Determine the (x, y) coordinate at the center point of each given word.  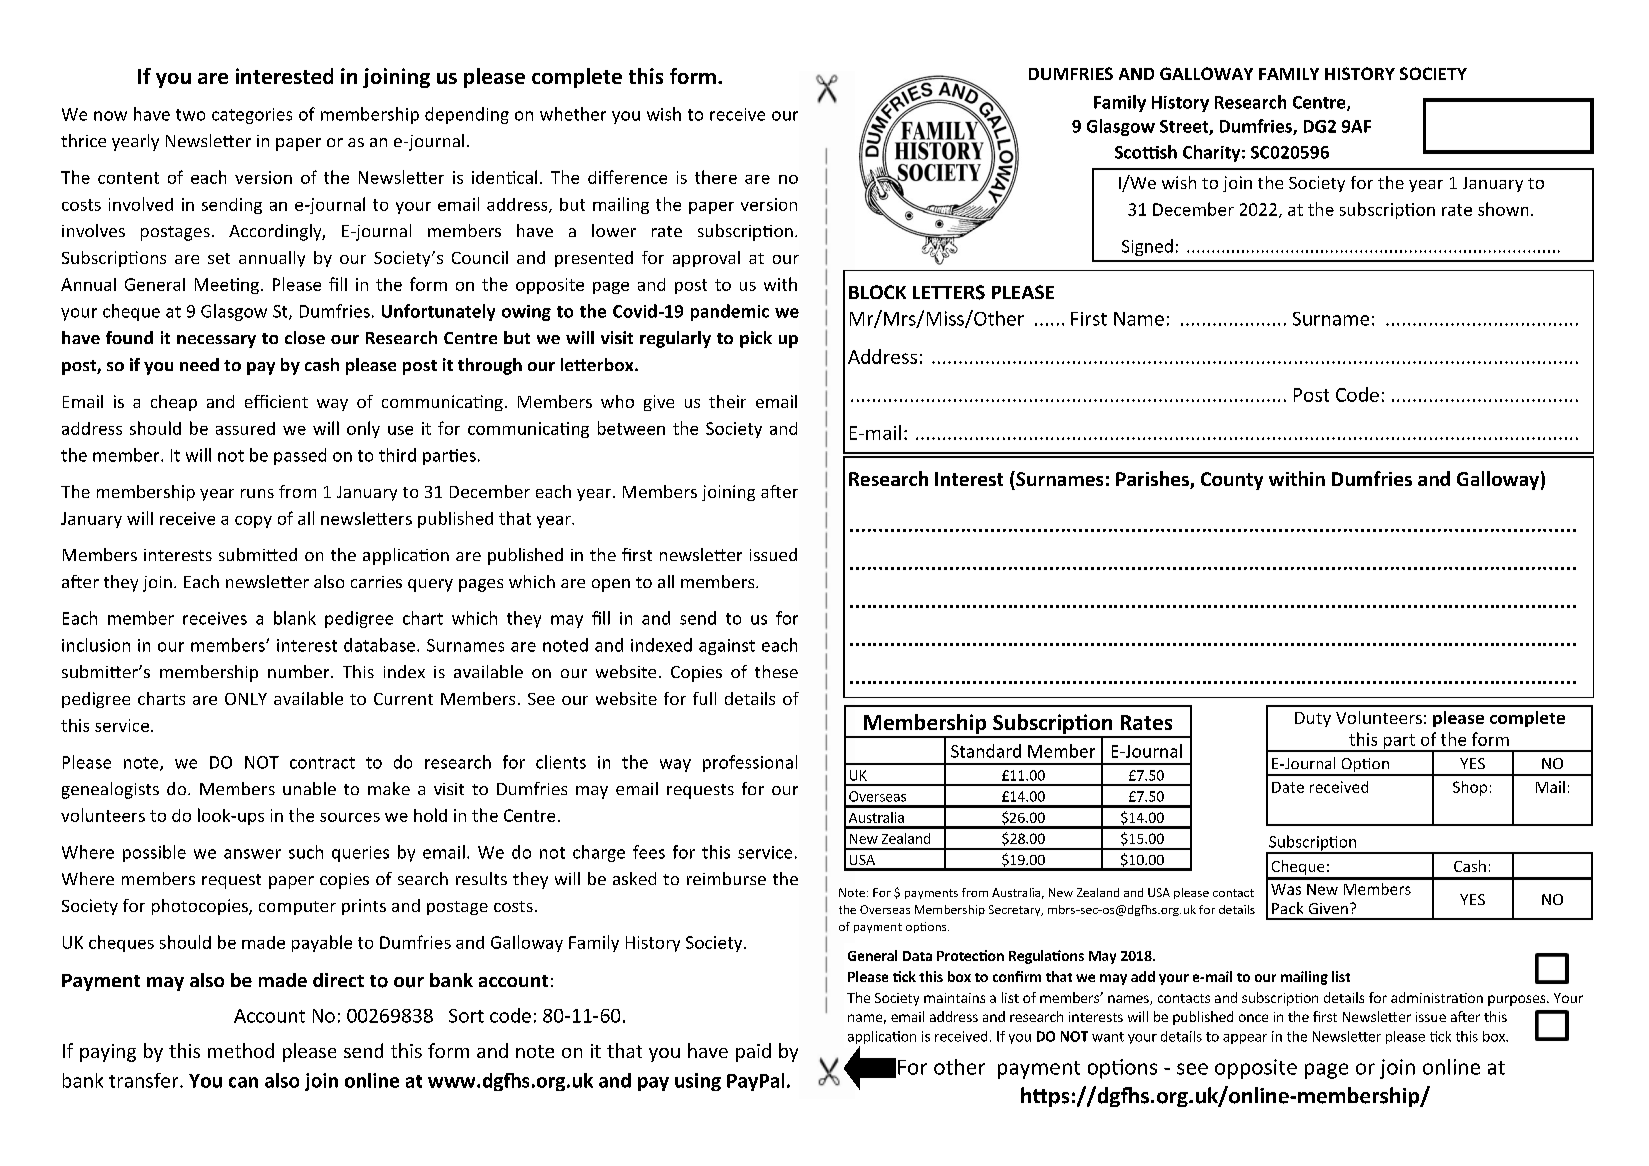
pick (756, 339)
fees (649, 852)
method (241, 1050)
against (727, 647)
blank (295, 618)
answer (252, 854)
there (716, 177)
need (199, 364)
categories (252, 116)
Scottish (1146, 152)
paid (753, 1052)
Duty (1313, 719)
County (1232, 481)
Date (1288, 787)
